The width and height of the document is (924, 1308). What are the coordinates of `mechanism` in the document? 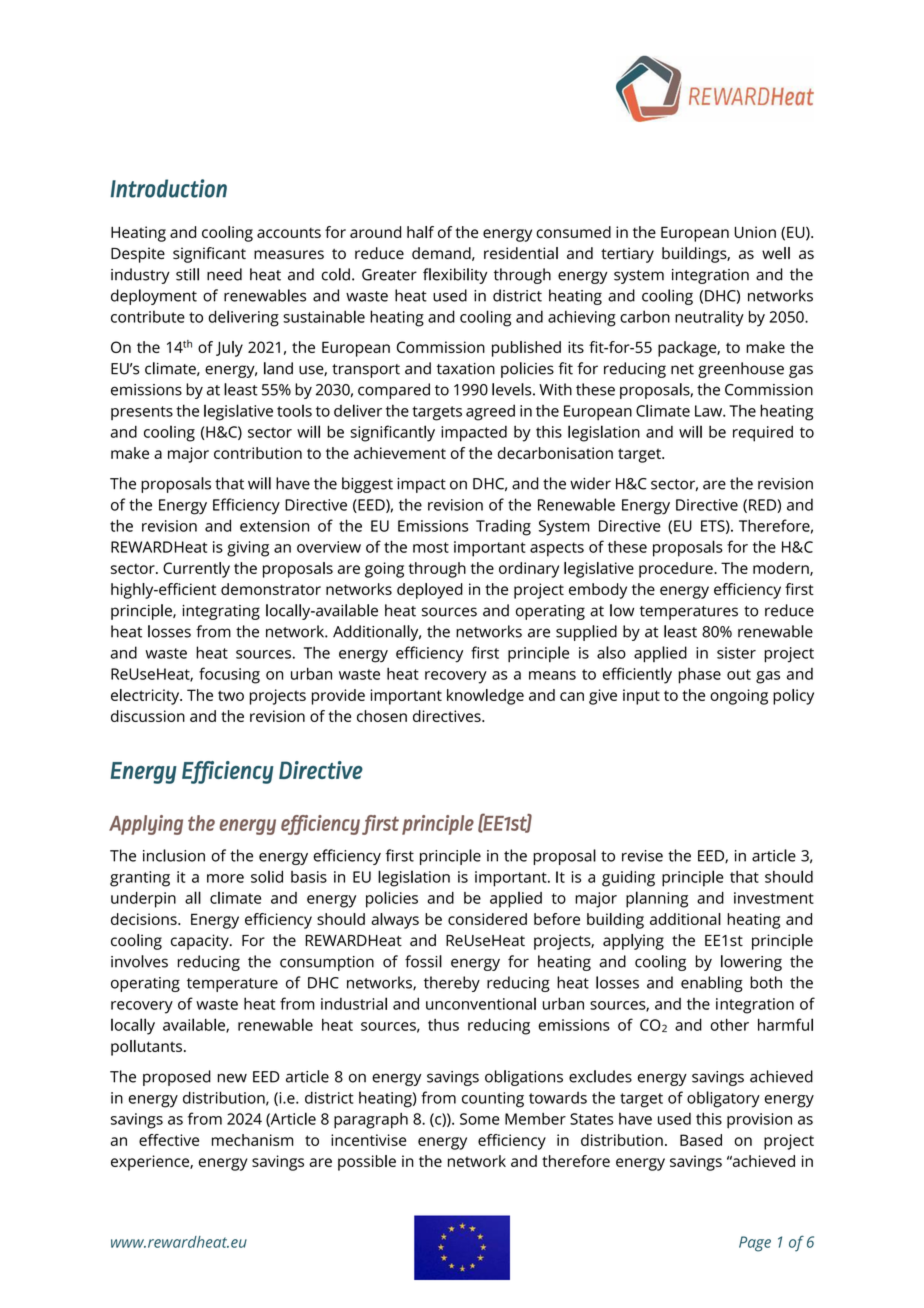 It's located at (252, 1140).
